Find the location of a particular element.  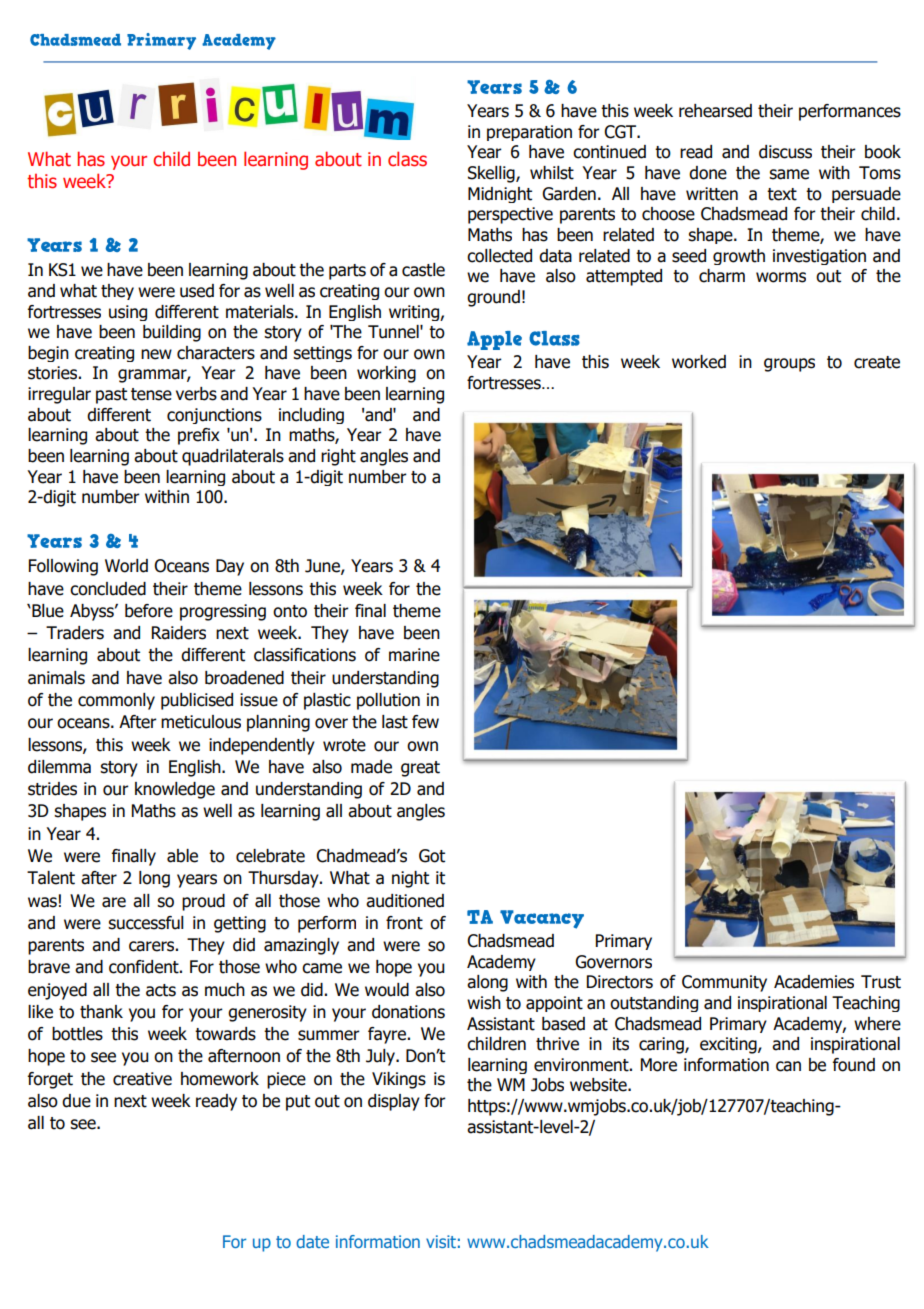

able is located at coordinates (182, 856).
